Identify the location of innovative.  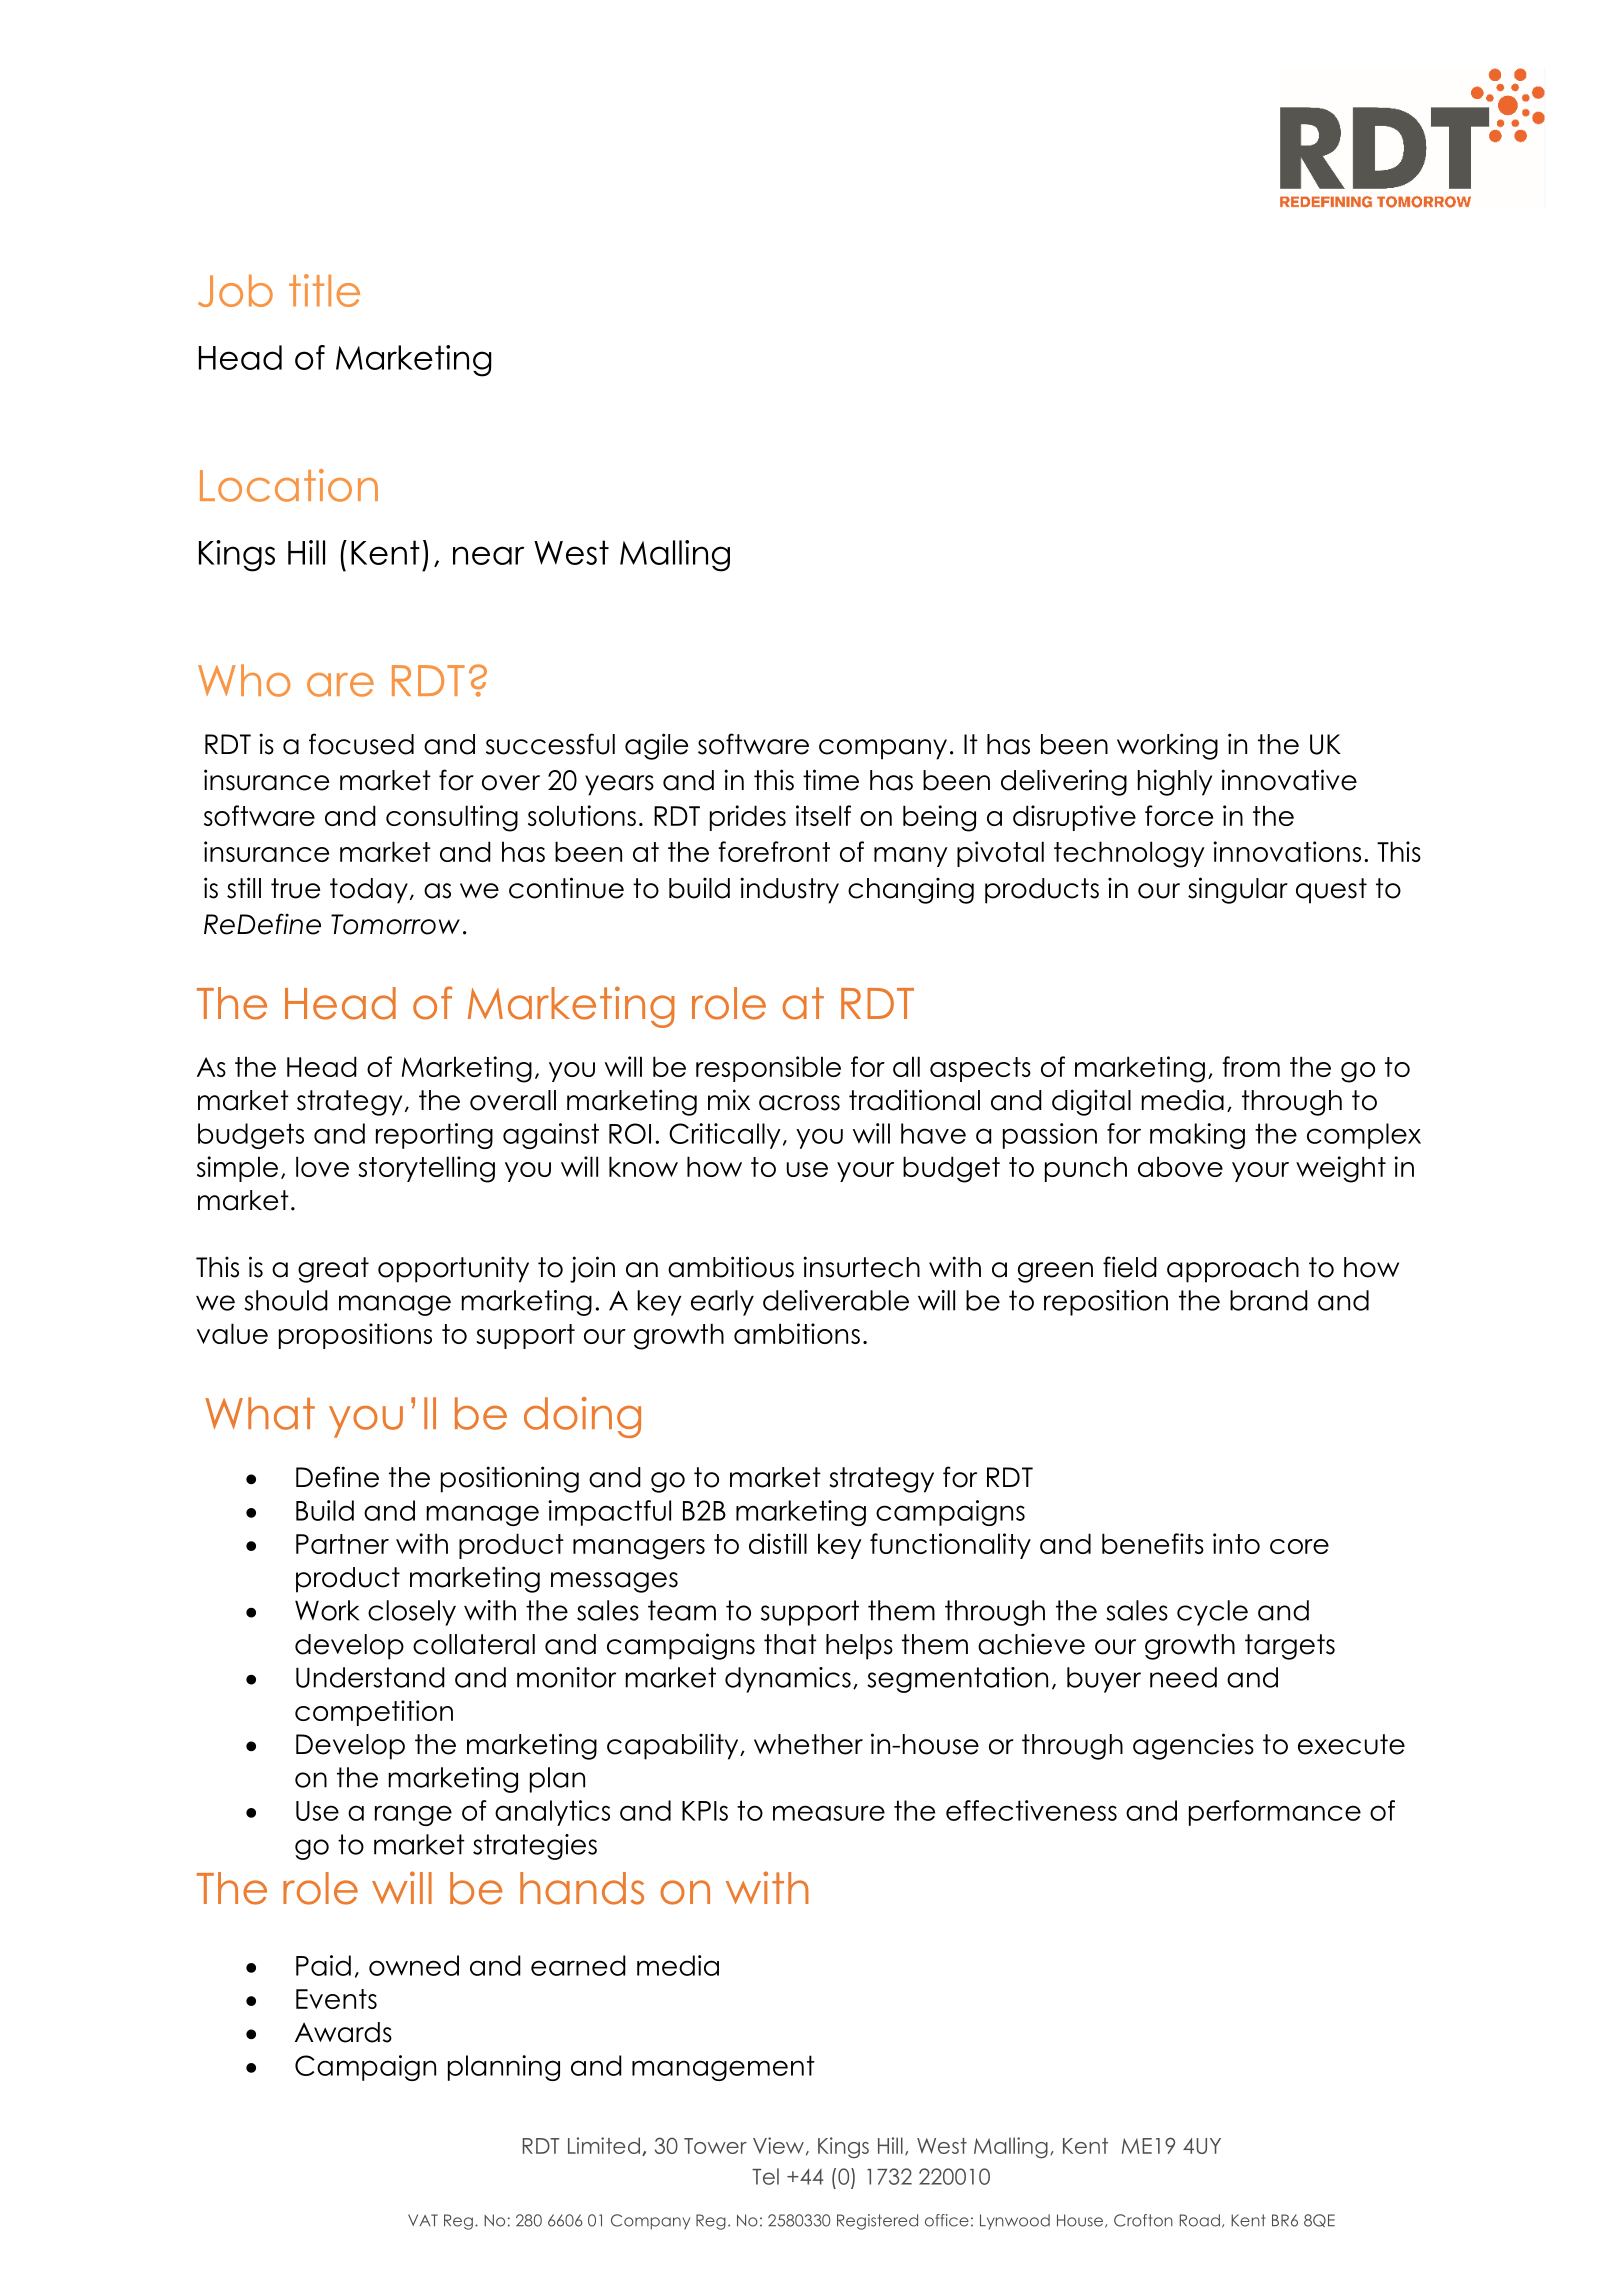
(1289, 780).
